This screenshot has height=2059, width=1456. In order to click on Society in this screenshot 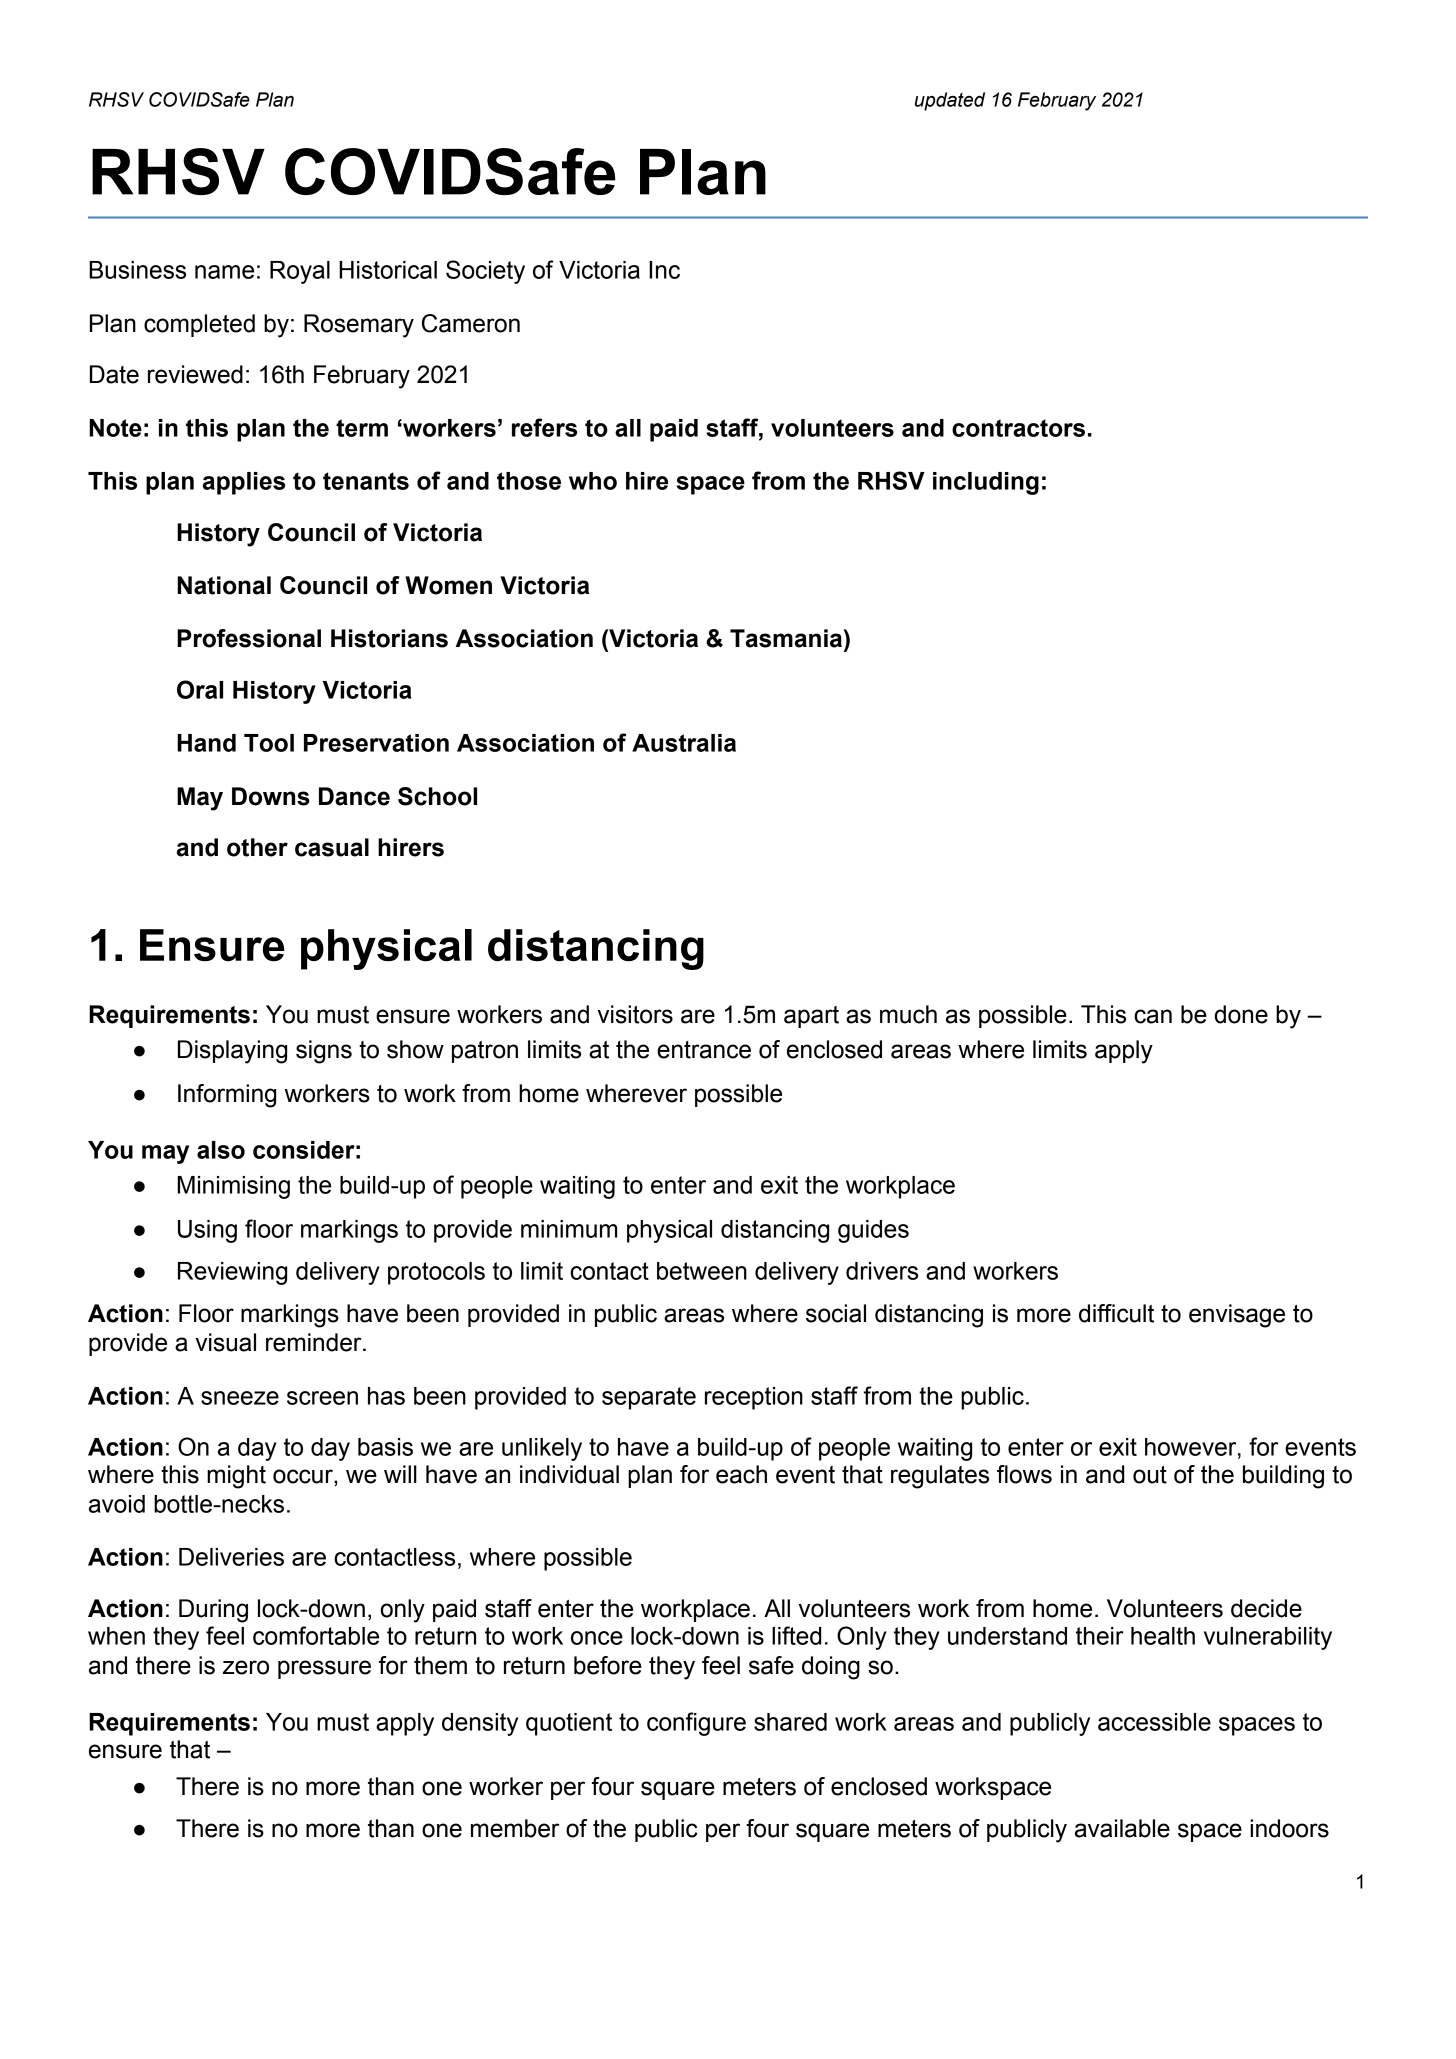, I will do `click(485, 272)`.
